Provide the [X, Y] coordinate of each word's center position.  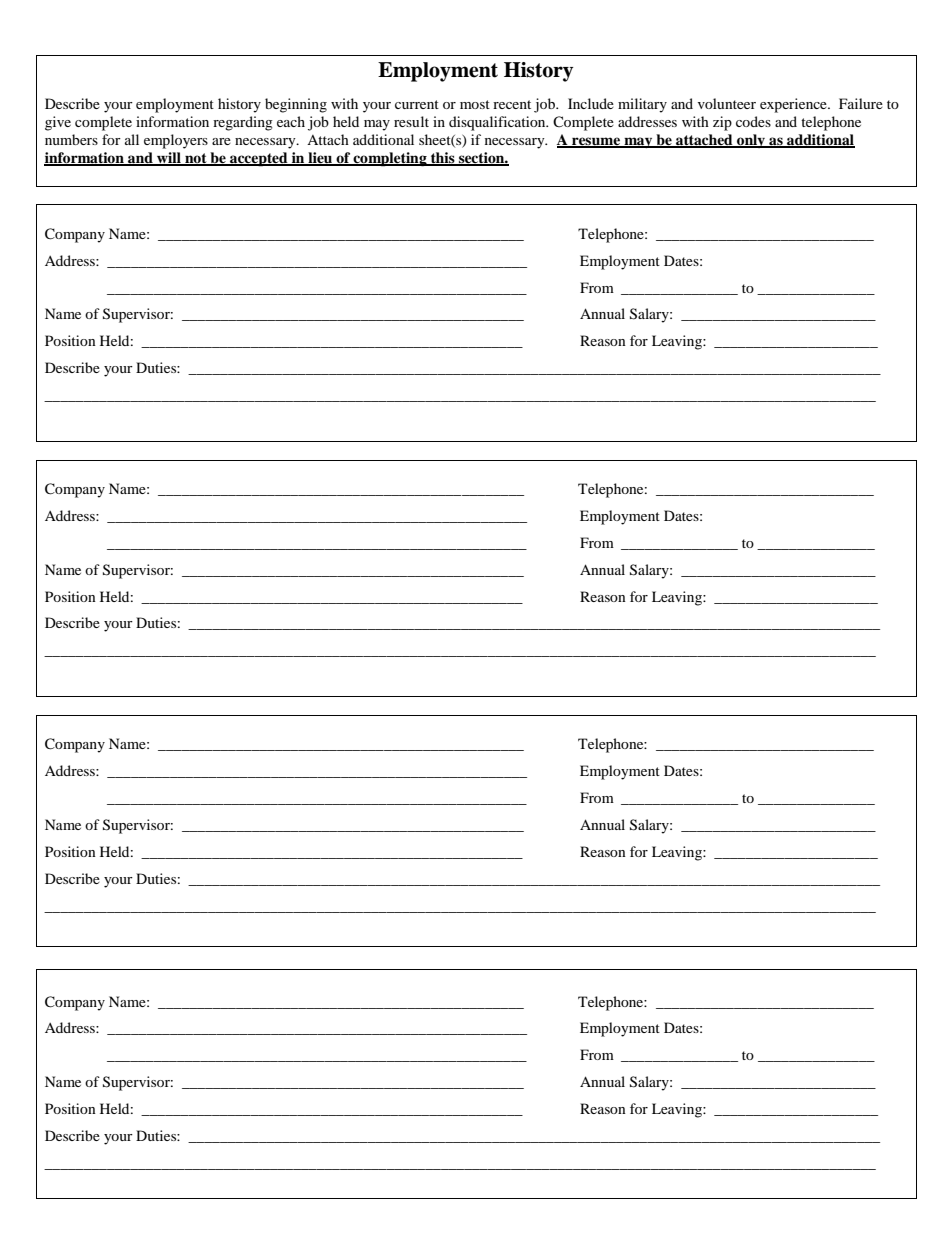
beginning [296, 105]
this [443, 159]
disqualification [498, 123]
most [475, 104]
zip [722, 123]
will [169, 159]
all [132, 139]
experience [794, 105]
